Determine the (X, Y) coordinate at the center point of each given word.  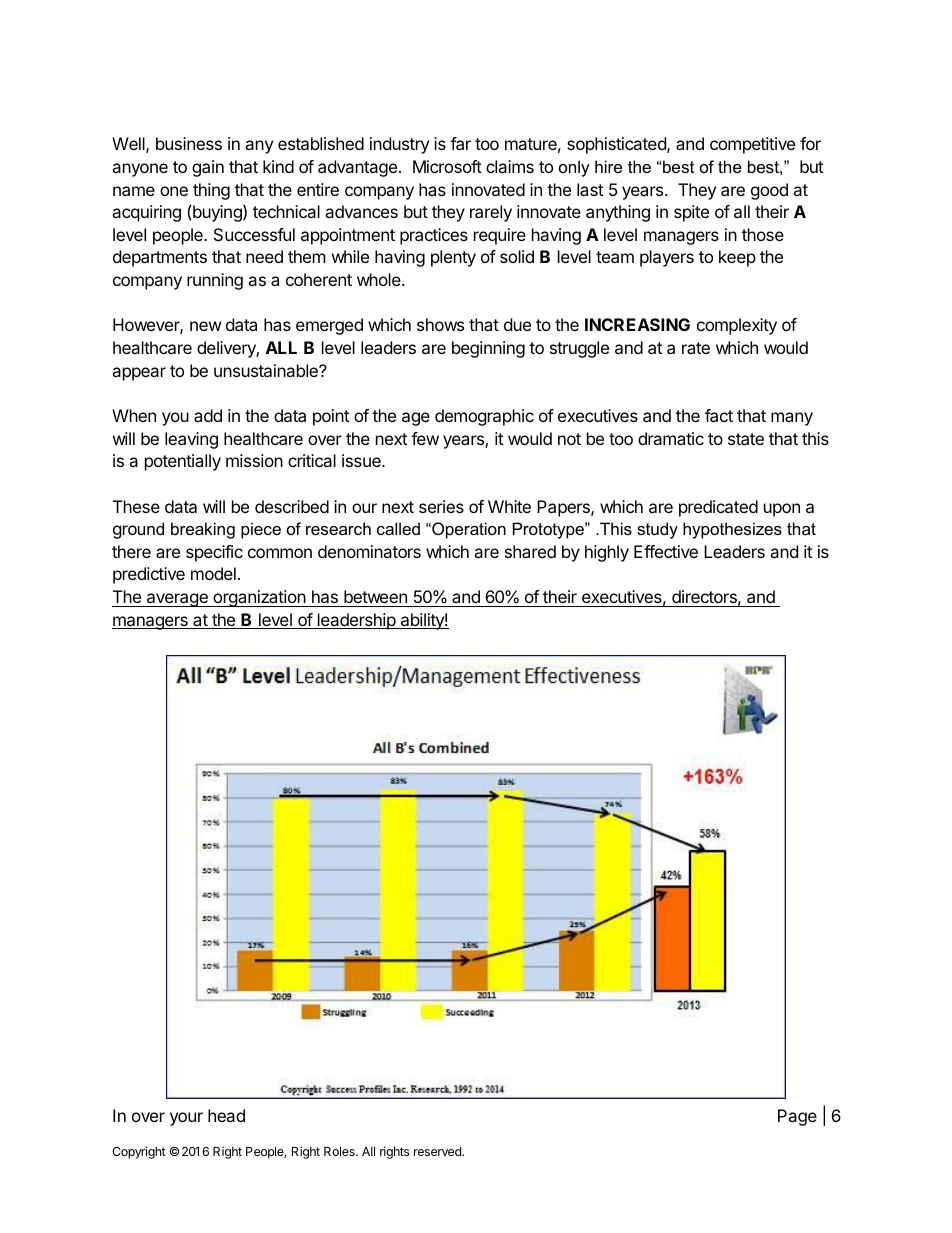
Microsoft (447, 166)
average (177, 600)
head (226, 1115)
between (375, 596)
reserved (438, 1151)
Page (797, 1117)
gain (208, 168)
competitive (752, 145)
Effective (666, 551)
